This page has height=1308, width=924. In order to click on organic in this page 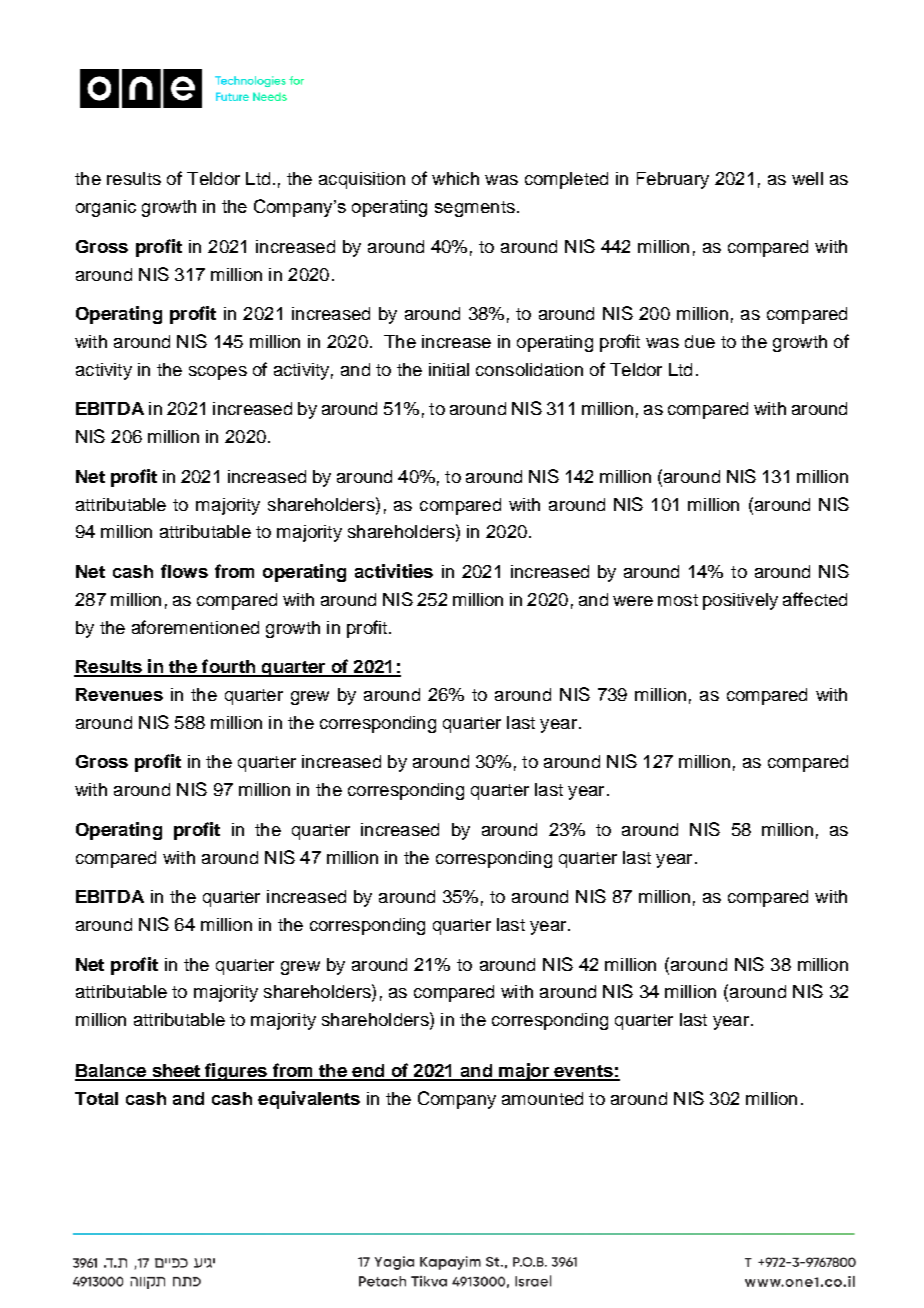, I will do `click(106, 208)`.
